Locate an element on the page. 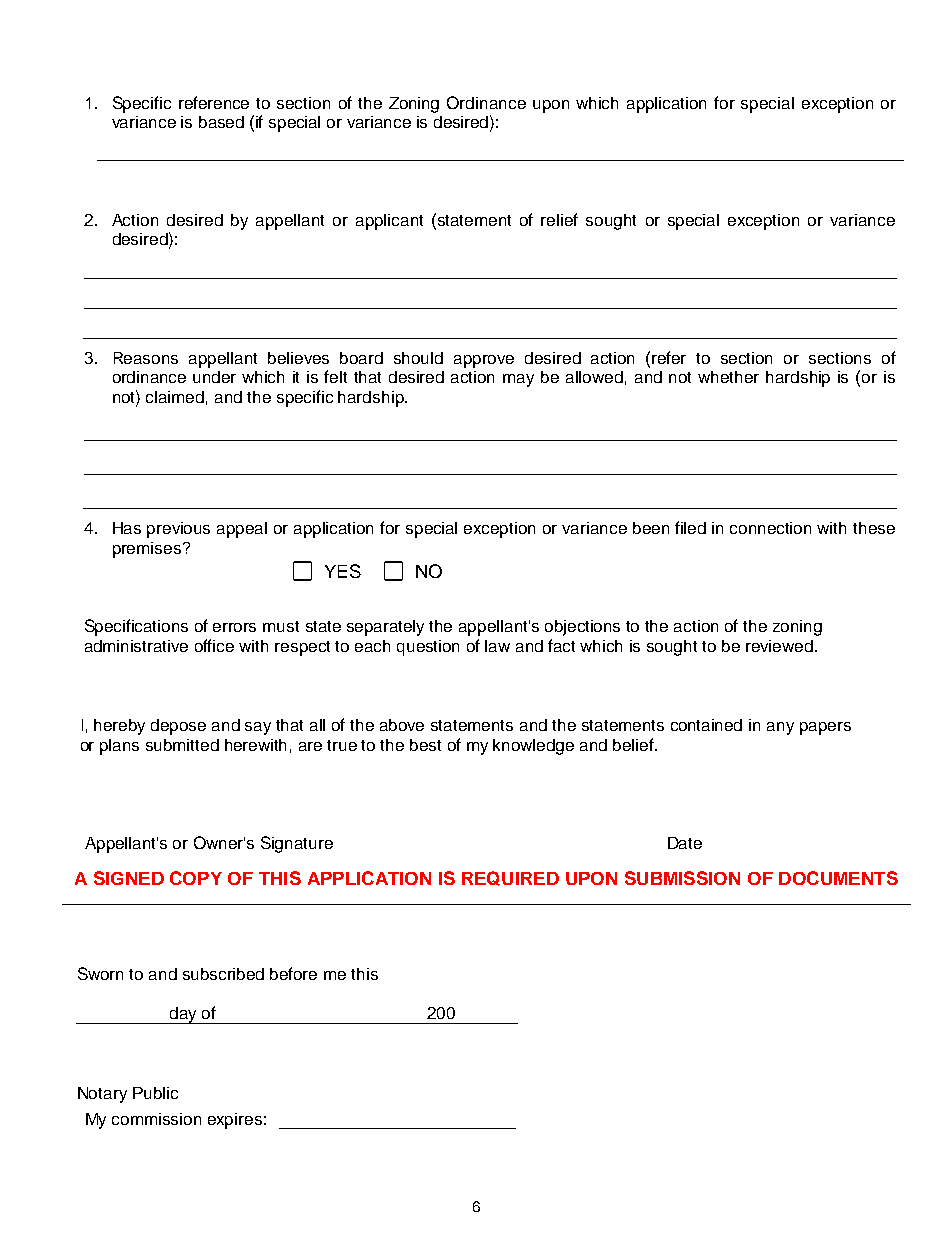 The width and height of the page is (952, 1233). Public is located at coordinates (155, 1093).
